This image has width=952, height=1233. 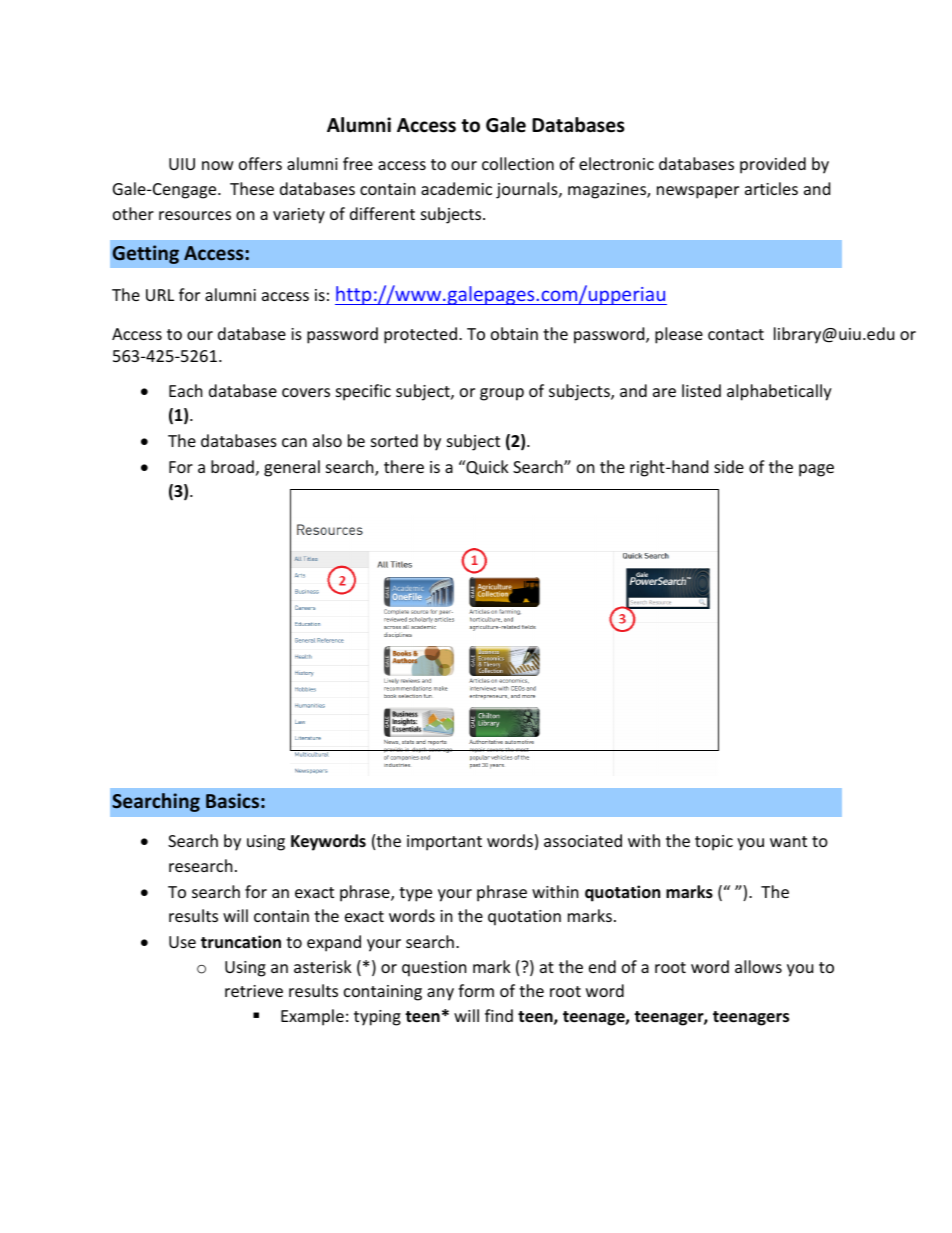 I want to click on Each, so click(x=186, y=390).
